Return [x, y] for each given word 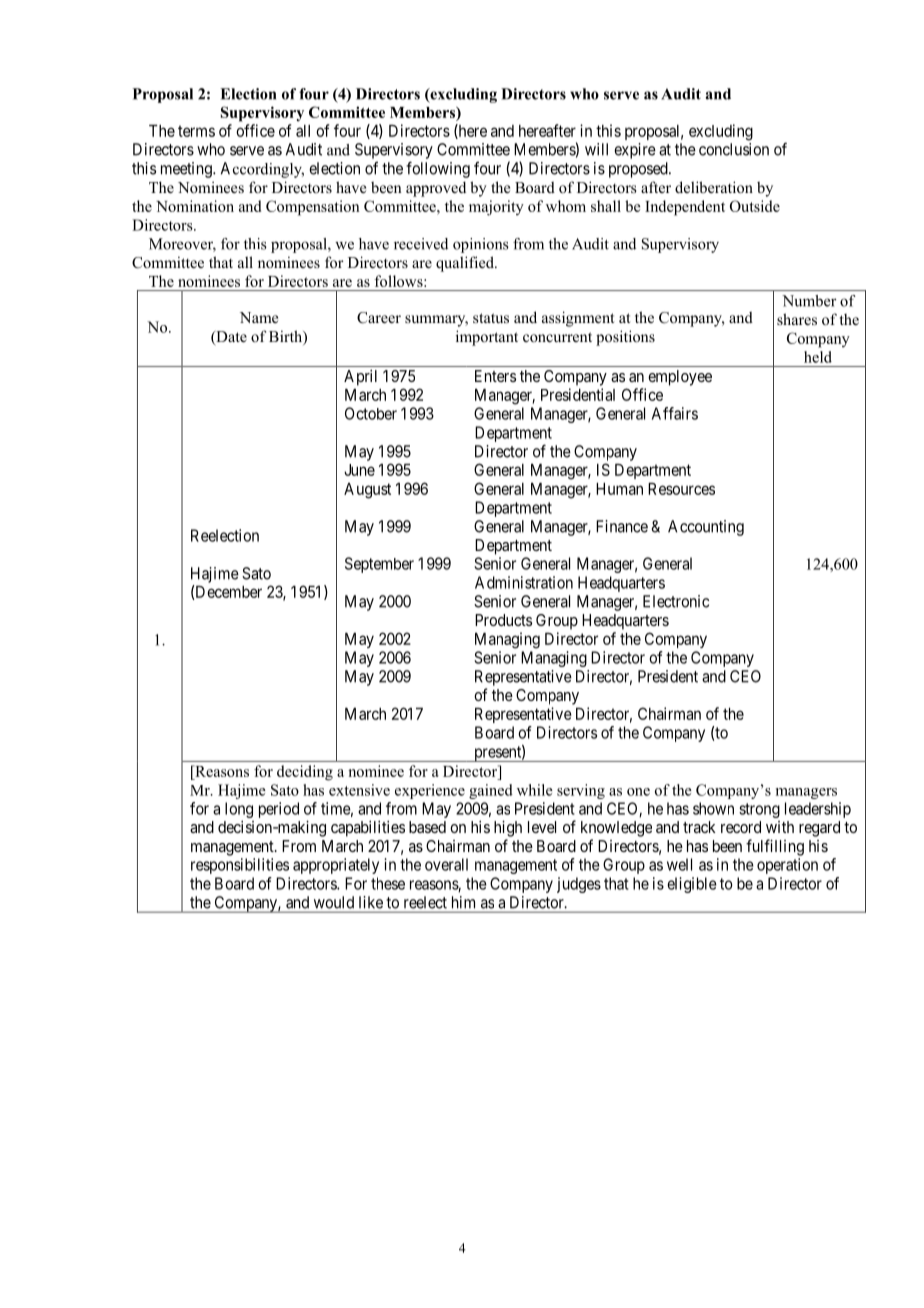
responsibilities [240, 866]
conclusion [734, 149]
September [379, 565]
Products [503, 620]
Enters [495, 376]
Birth [286, 337]
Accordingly [262, 170]
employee [680, 378]
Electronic [676, 601]
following [438, 169]
